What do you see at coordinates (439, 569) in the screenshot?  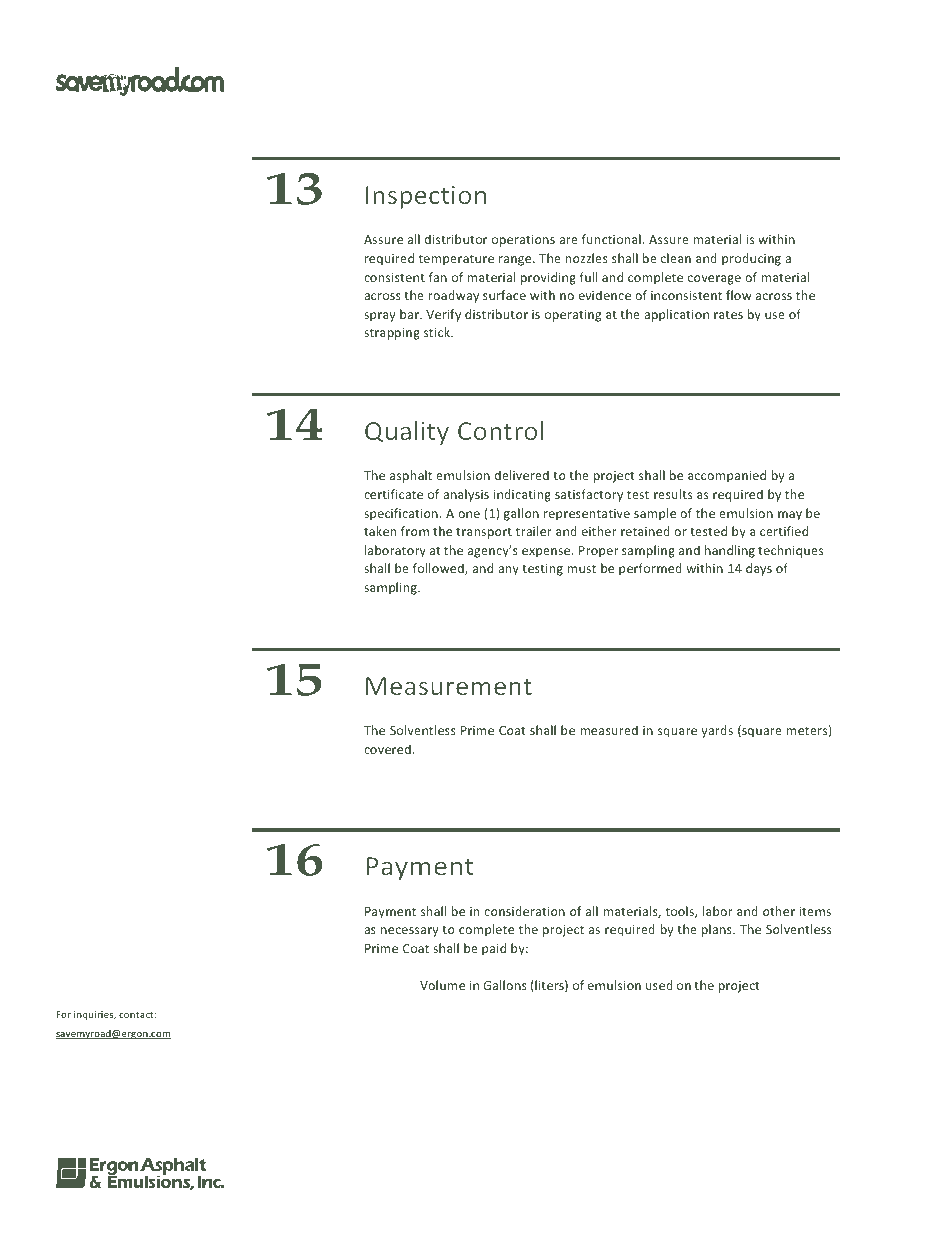 I see `followed` at bounding box center [439, 569].
